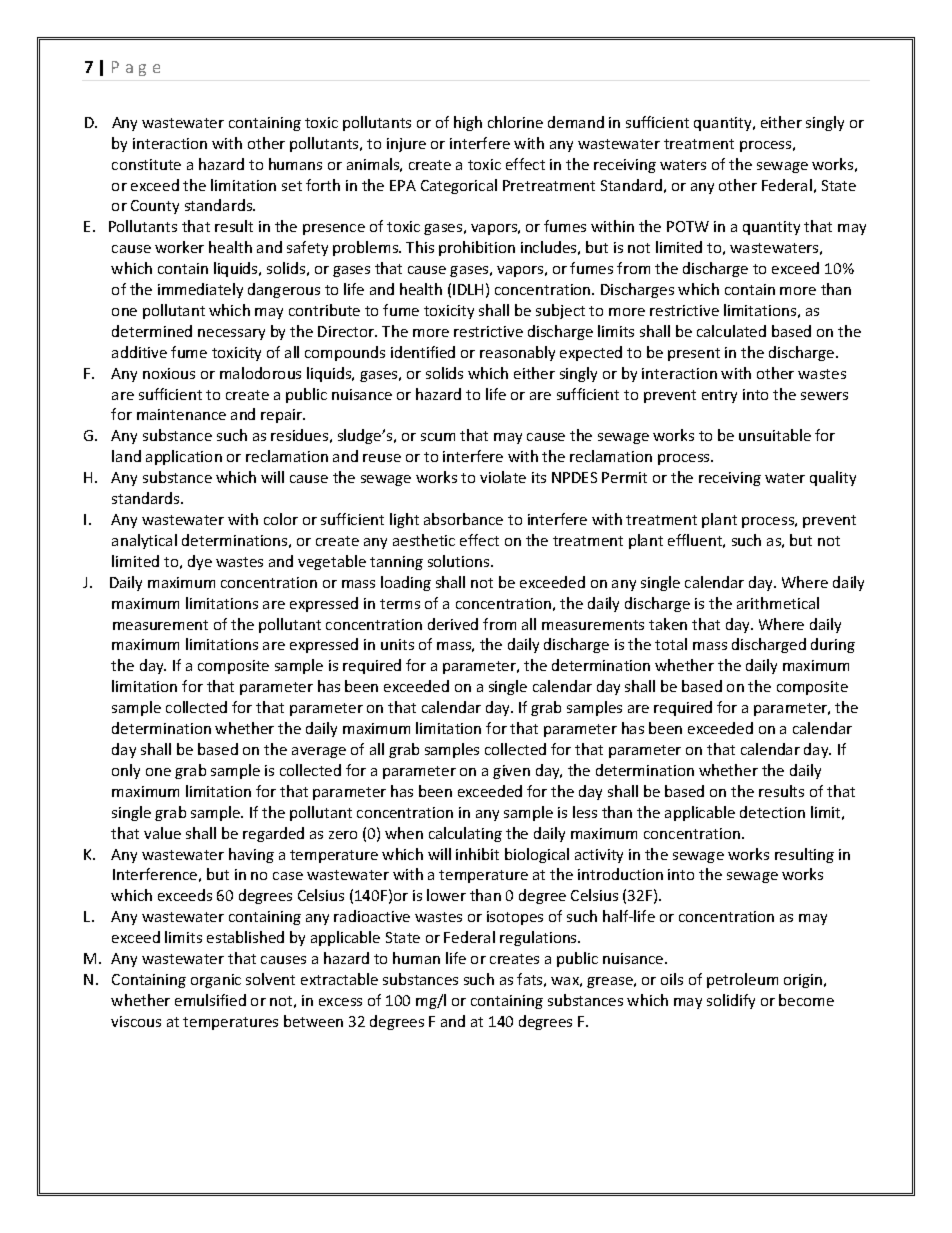  What do you see at coordinates (181, 414) in the page?
I see `maintenance` at bounding box center [181, 414].
